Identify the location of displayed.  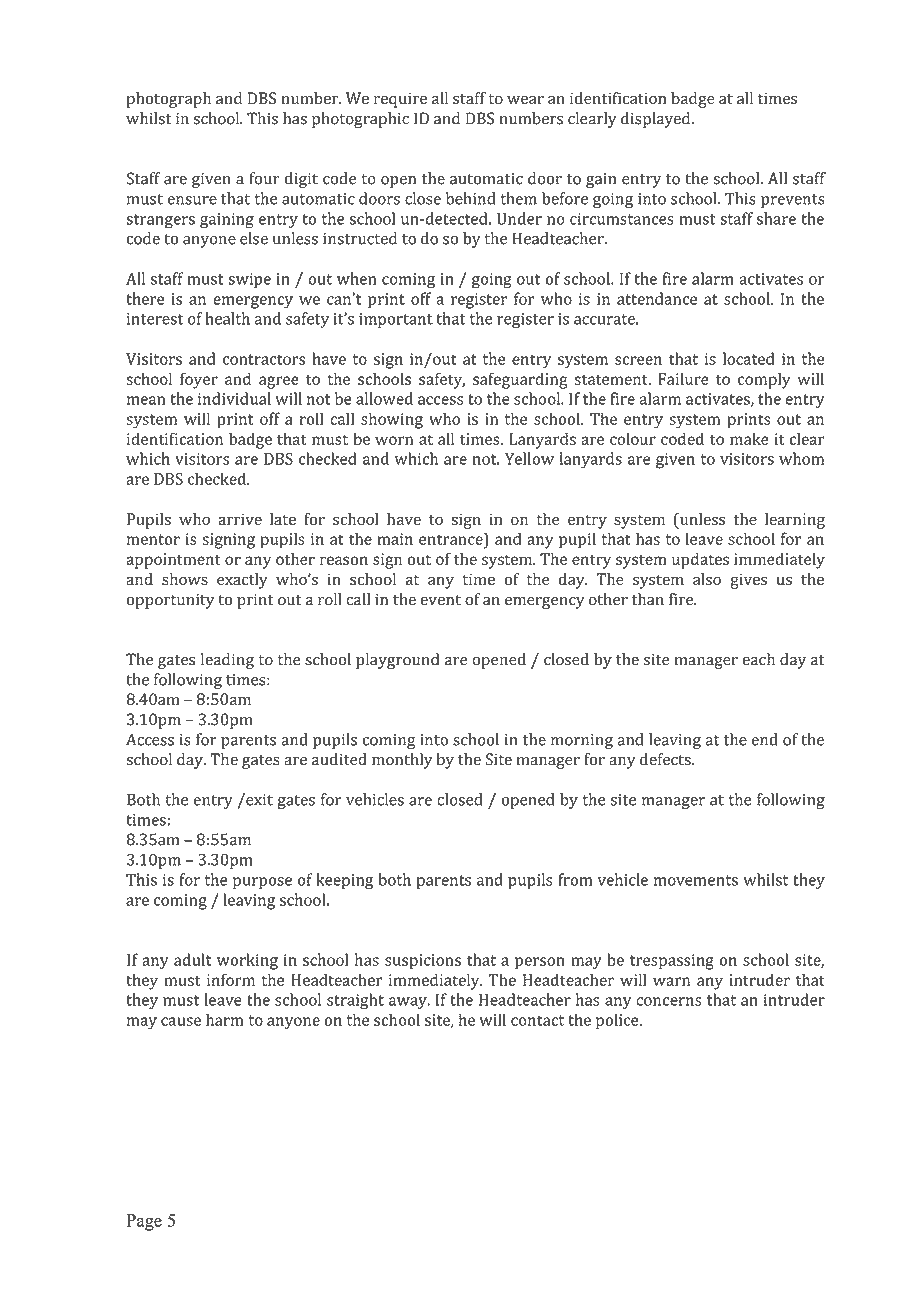
(657, 120).
